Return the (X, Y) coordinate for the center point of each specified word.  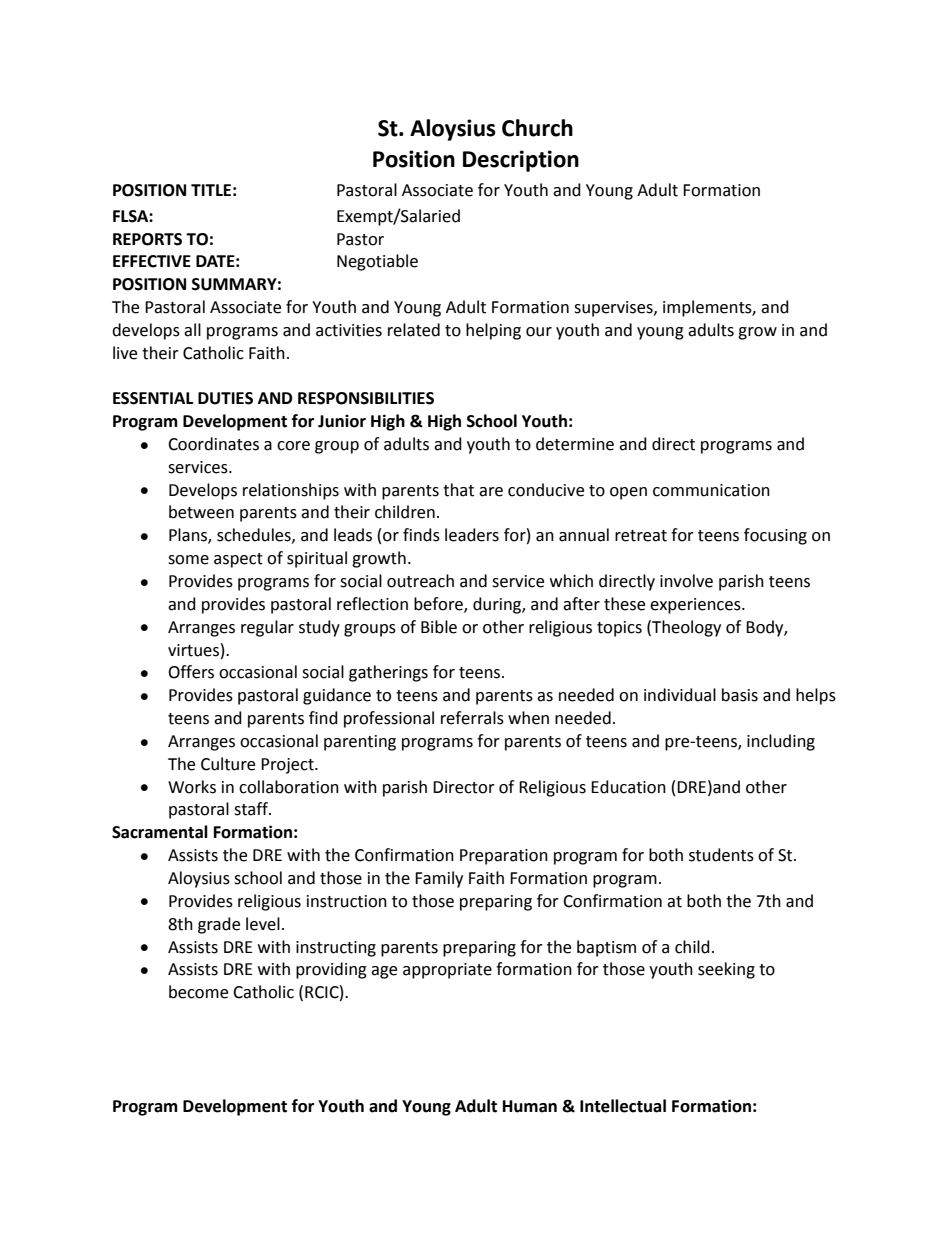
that (458, 490)
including (781, 742)
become (198, 992)
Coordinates (213, 444)
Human (530, 1106)
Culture (228, 764)
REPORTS (147, 239)
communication (711, 490)
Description (521, 161)
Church (537, 128)
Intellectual (623, 1106)
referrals (472, 718)
